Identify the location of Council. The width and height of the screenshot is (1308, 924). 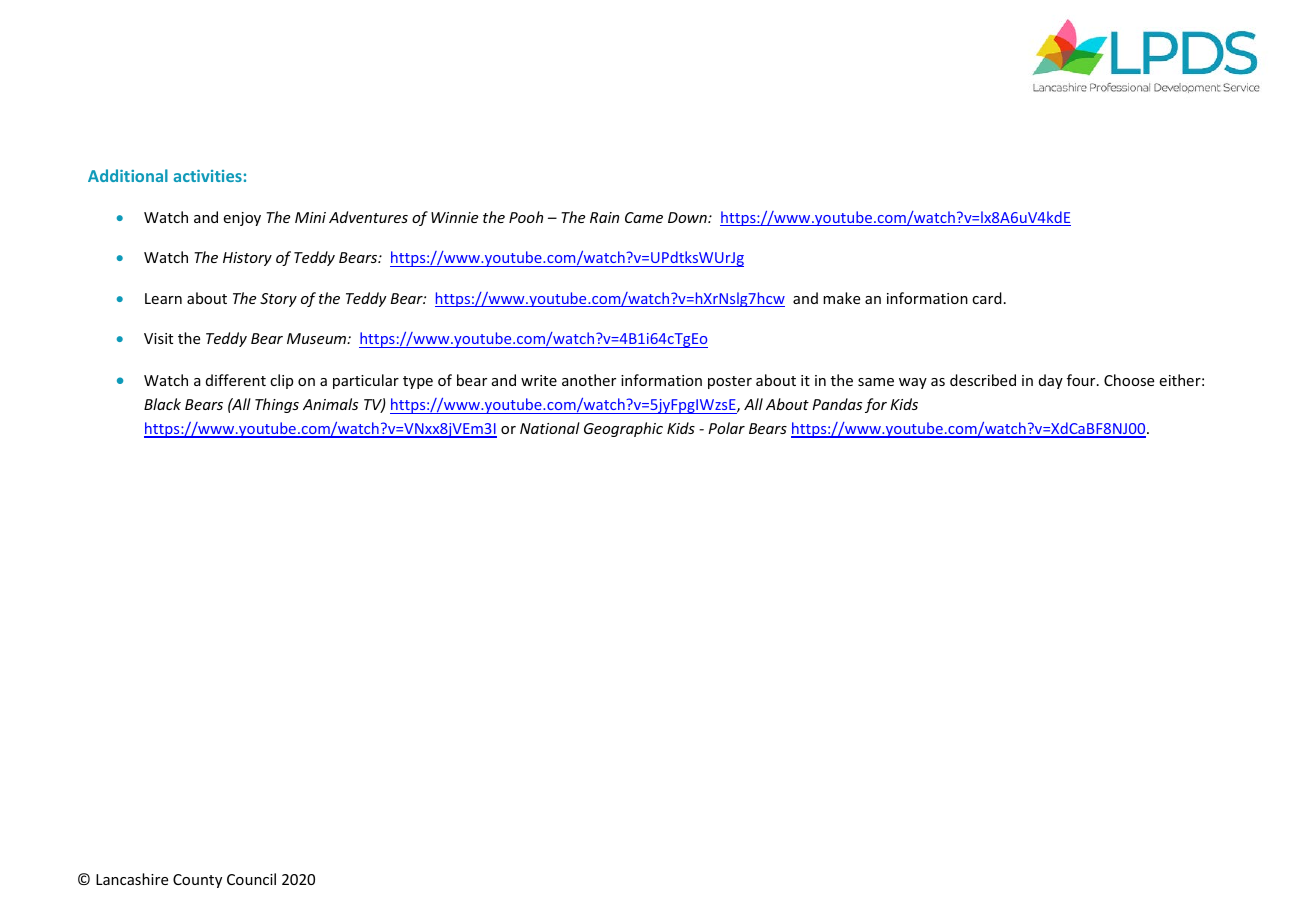
(251, 879).
